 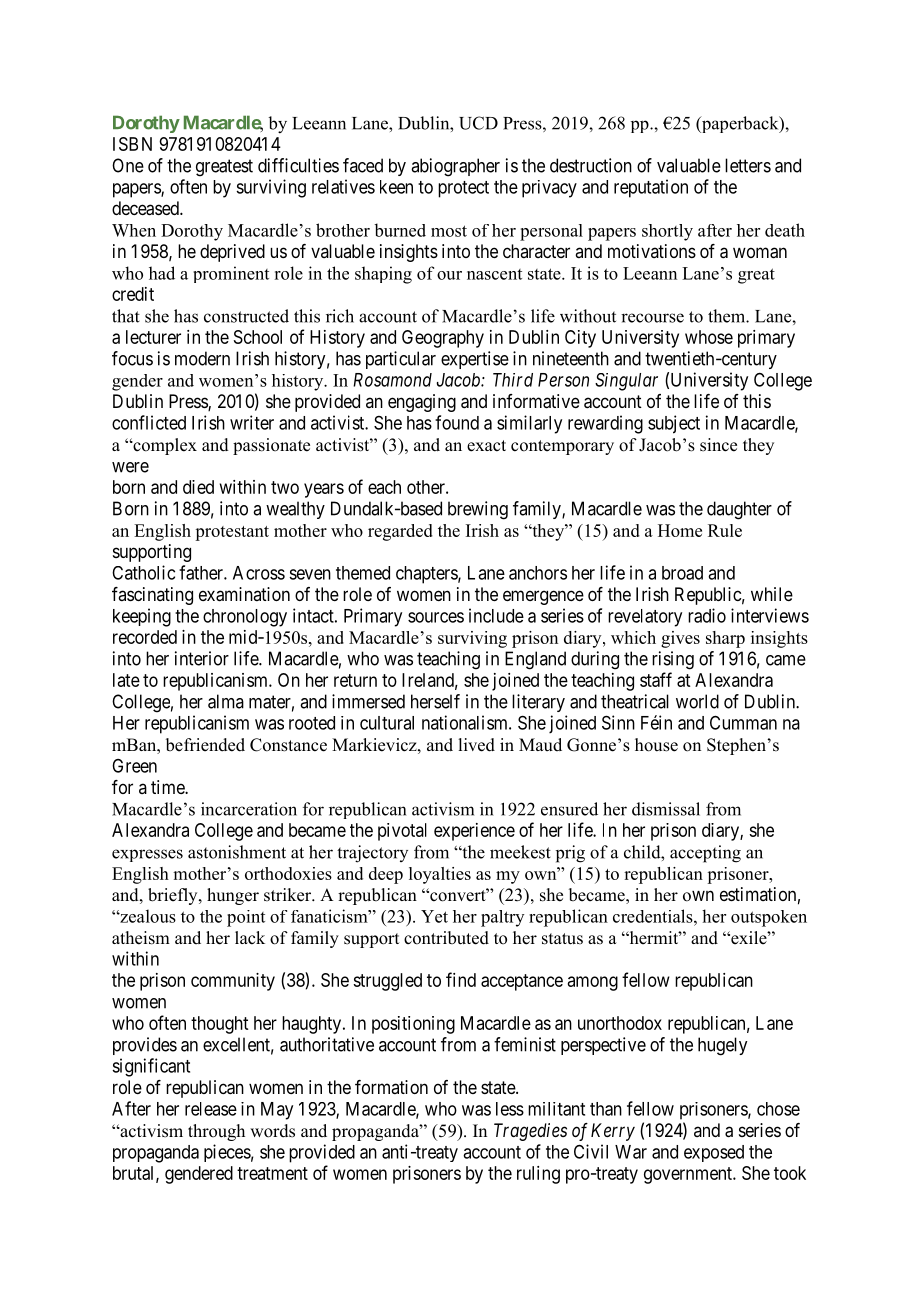 What do you see at coordinates (474, 832) in the screenshot?
I see `experience` at bounding box center [474, 832].
